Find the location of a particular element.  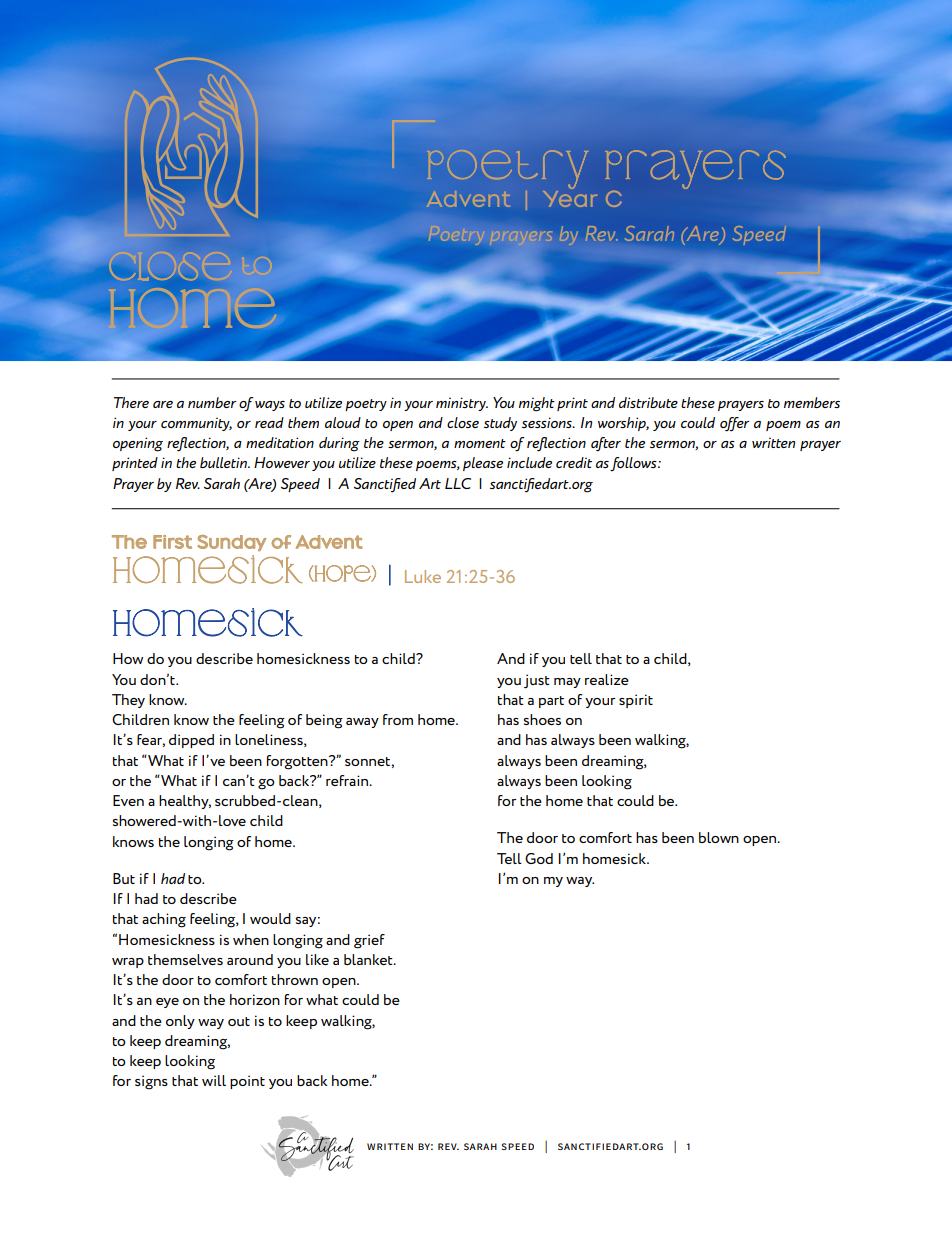

Year is located at coordinates (570, 197).
